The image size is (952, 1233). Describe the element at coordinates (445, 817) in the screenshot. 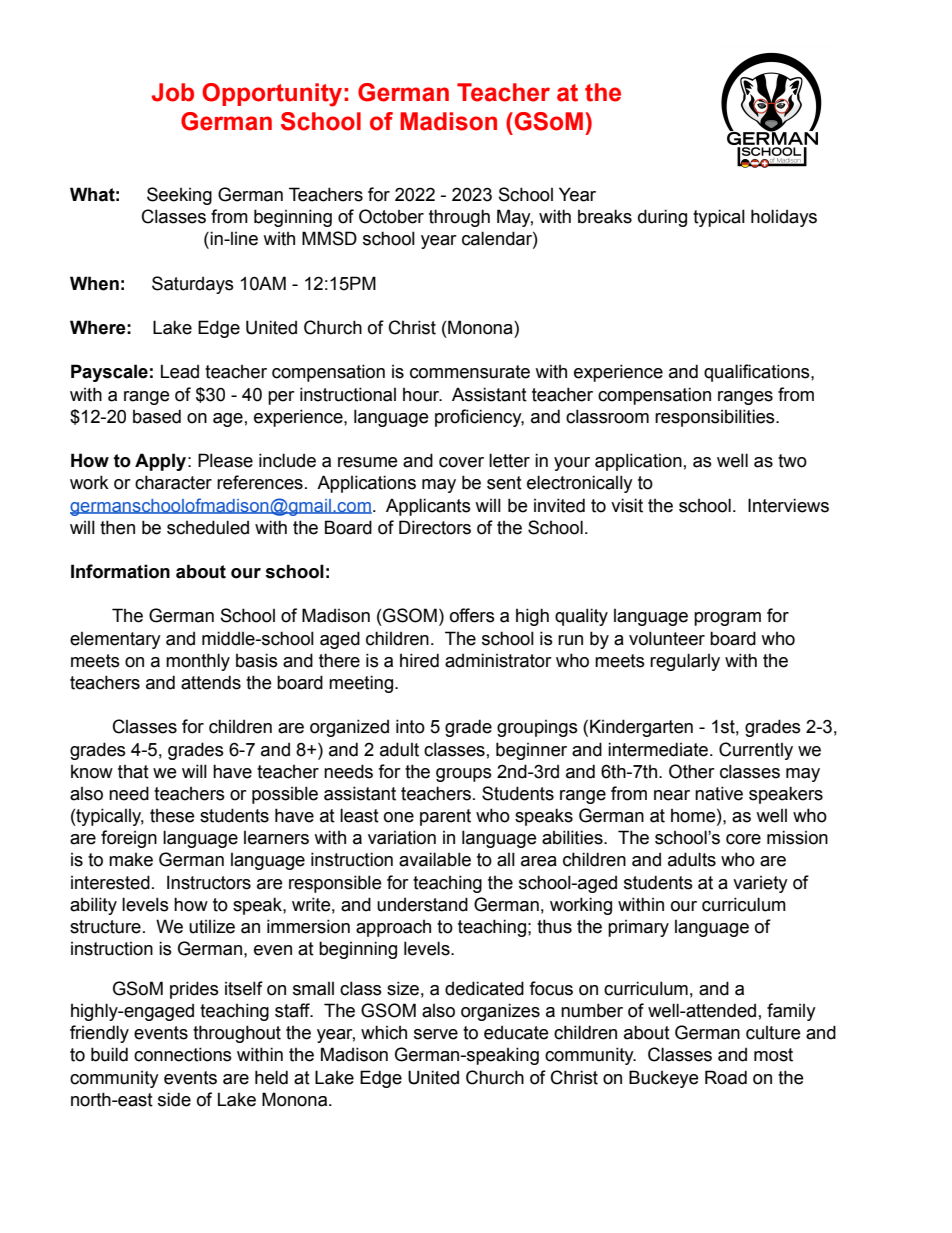

I see `parent` at that location.
